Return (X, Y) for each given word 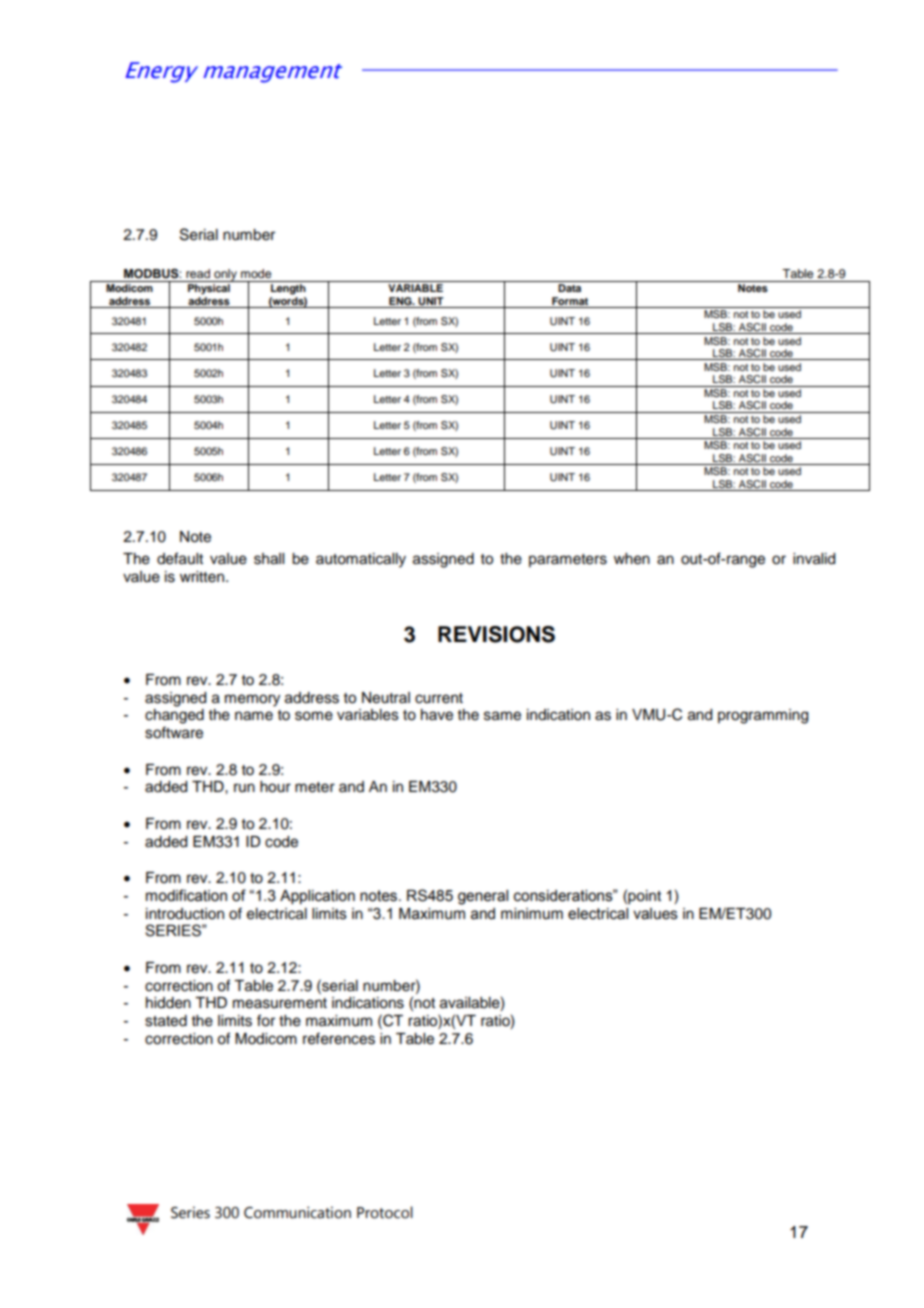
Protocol (385, 1212)
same (502, 716)
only (225, 275)
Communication (297, 1212)
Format (570, 301)
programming (763, 716)
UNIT (430, 301)
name (254, 716)
